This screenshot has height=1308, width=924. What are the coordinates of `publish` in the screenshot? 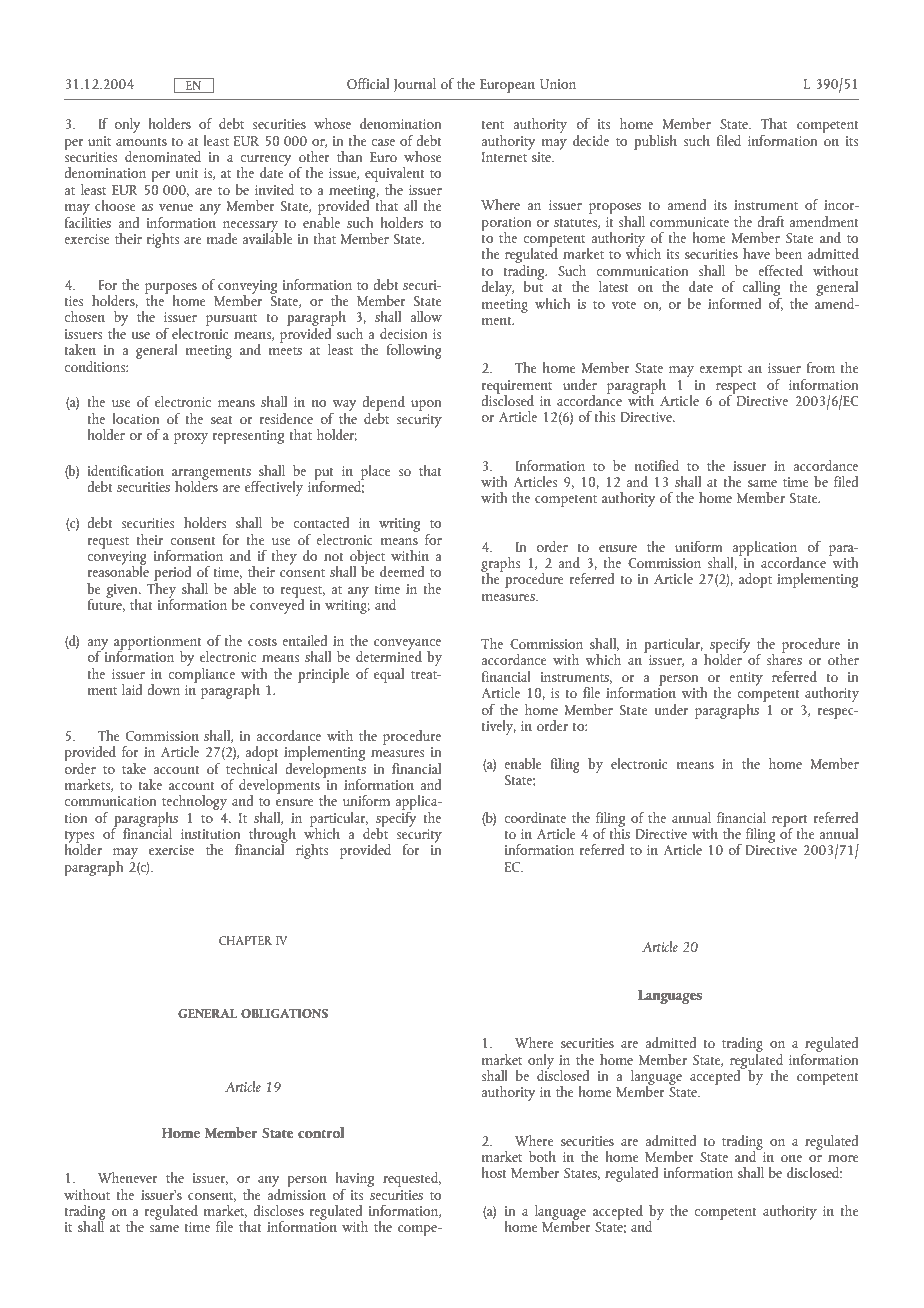 It's located at (655, 142).
